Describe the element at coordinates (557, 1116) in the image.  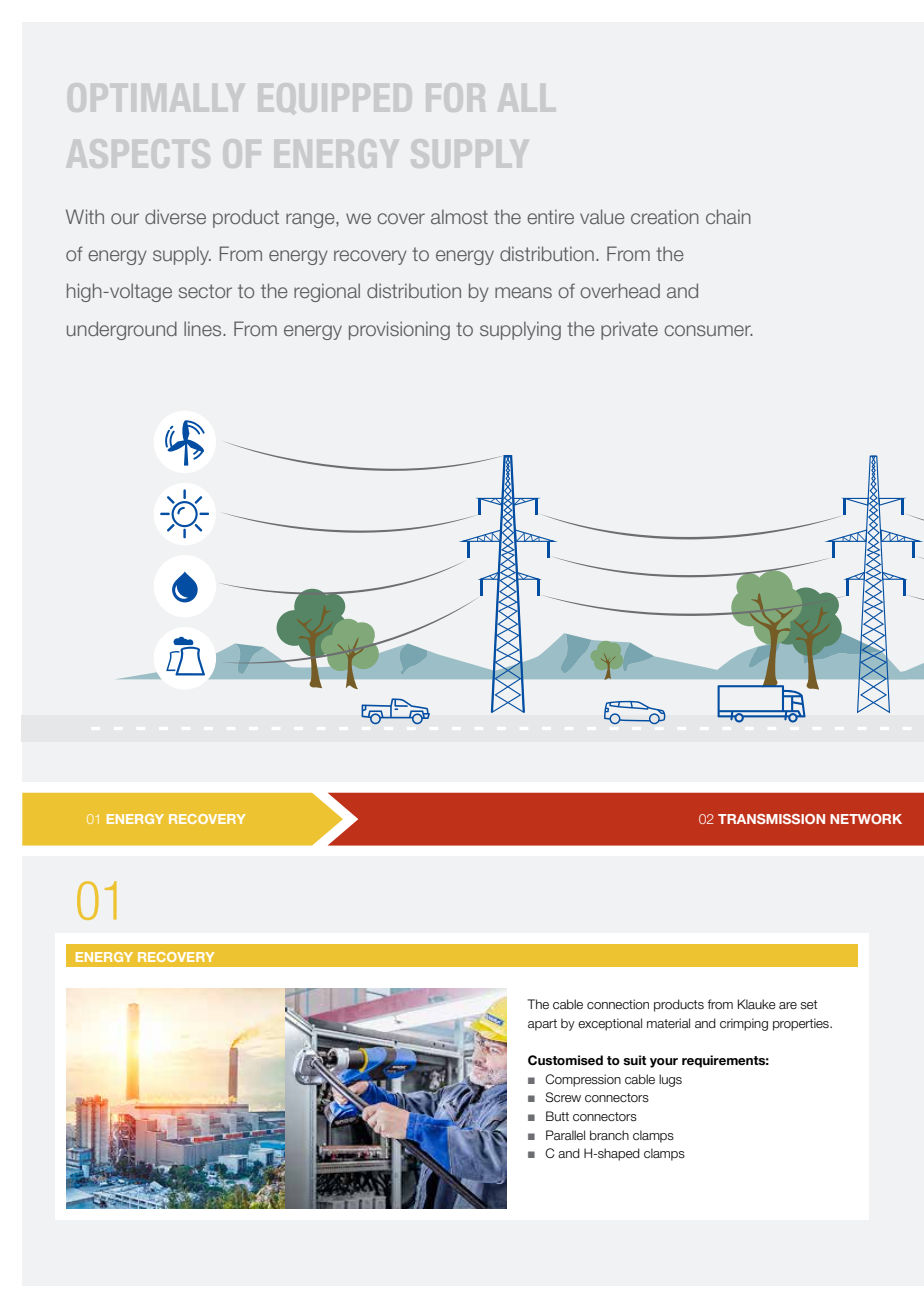
I see `Butt` at that location.
